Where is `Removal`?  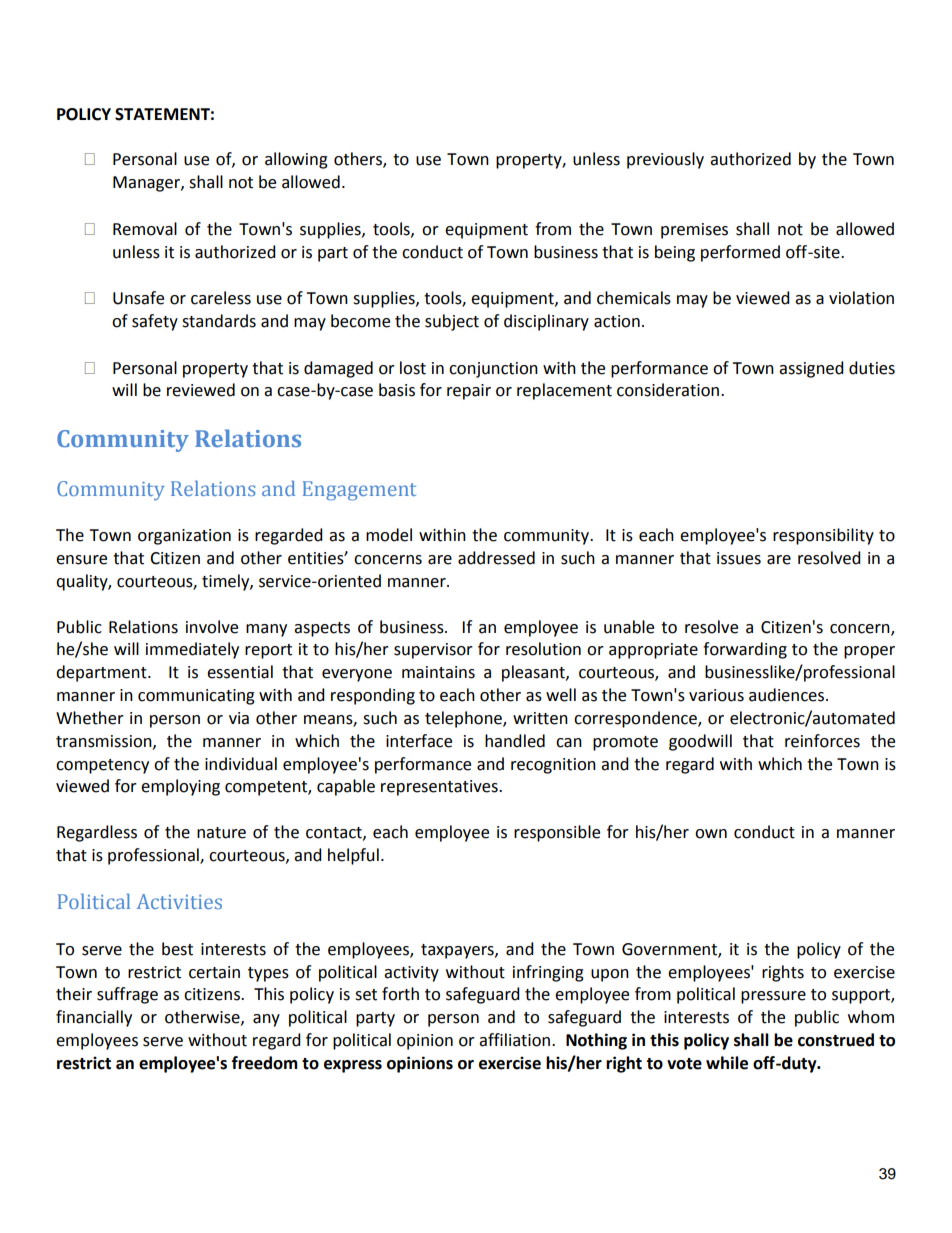 Removal is located at coordinates (145, 229).
